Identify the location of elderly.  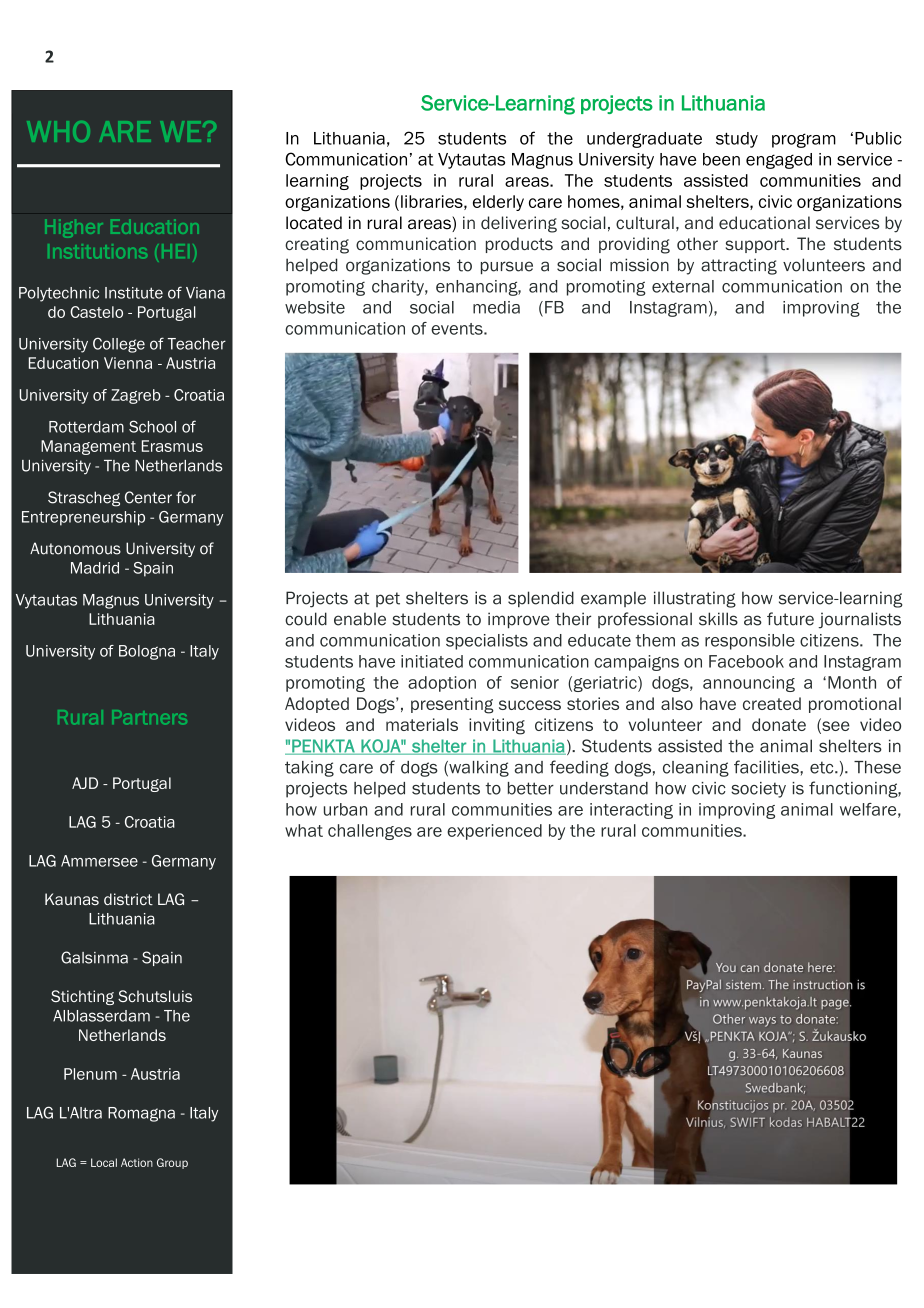
(498, 203).
